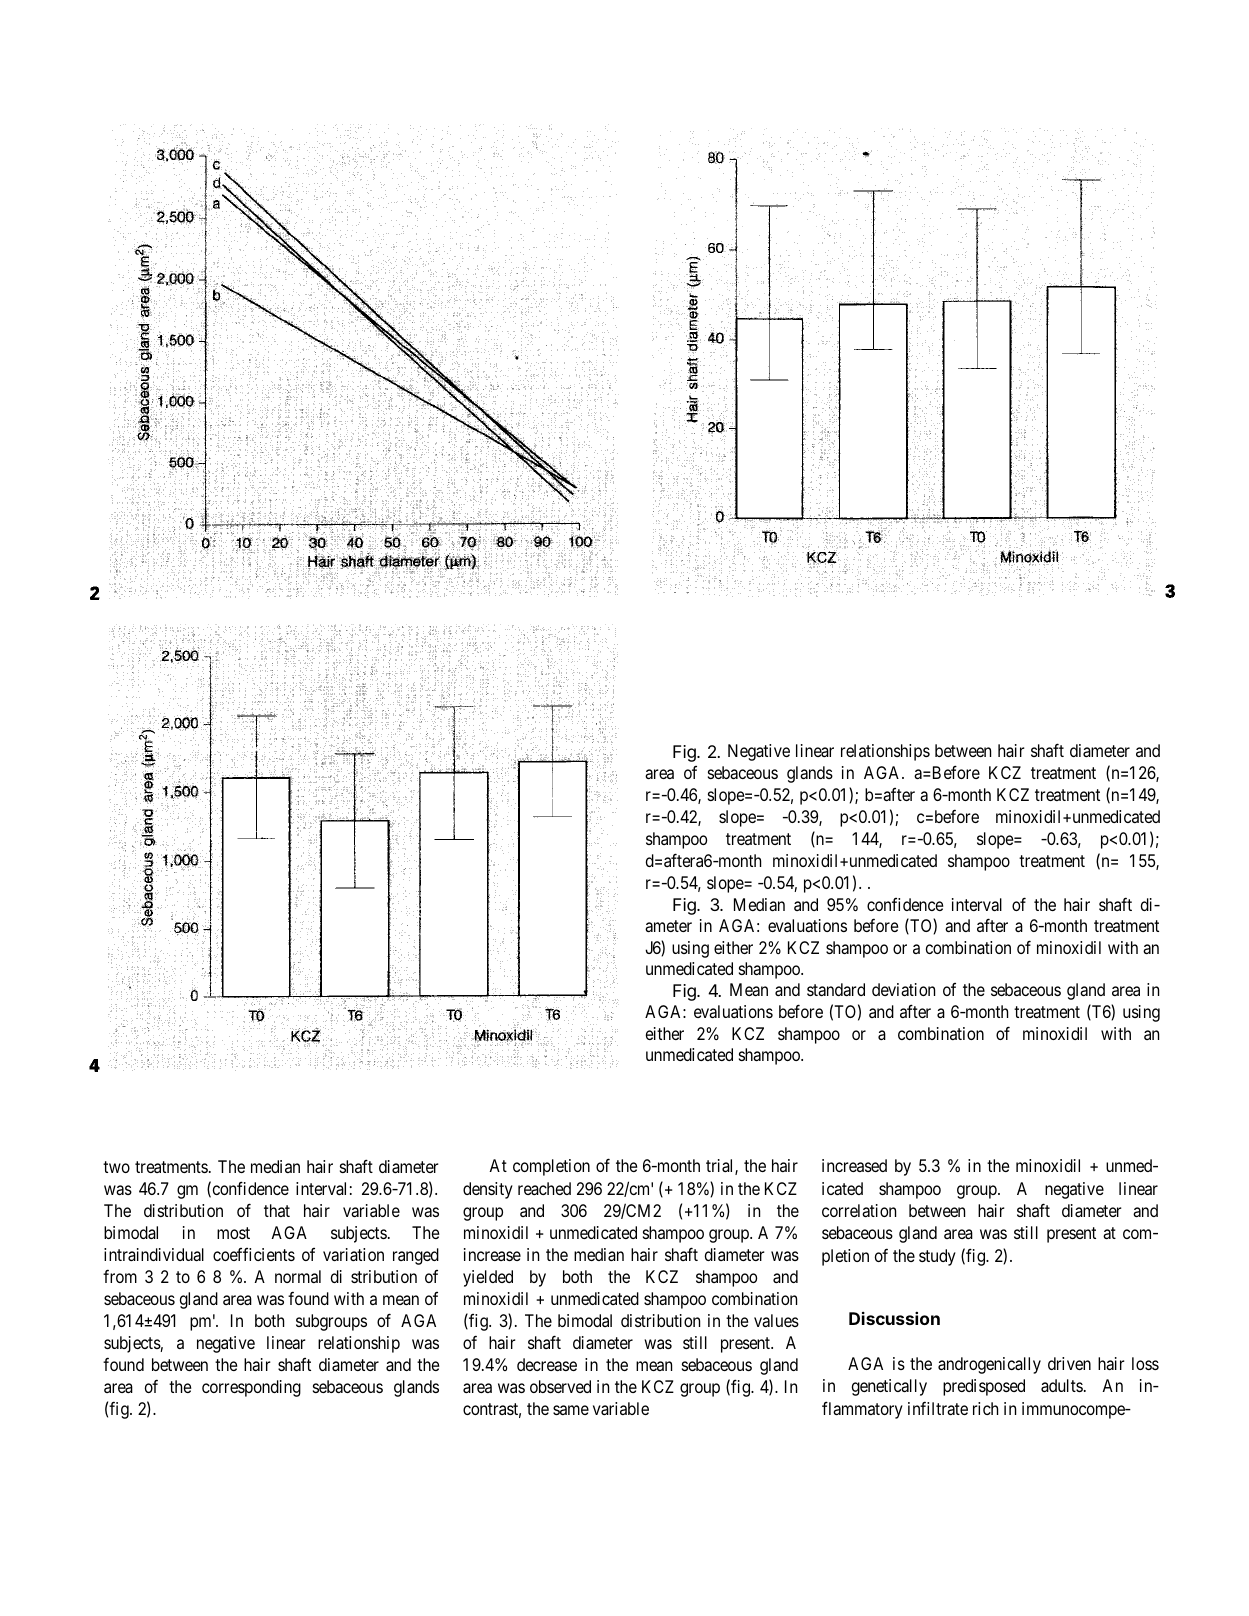 The image size is (1249, 1616). Describe the element at coordinates (836, 989) in the document. I see `standard` at that location.
